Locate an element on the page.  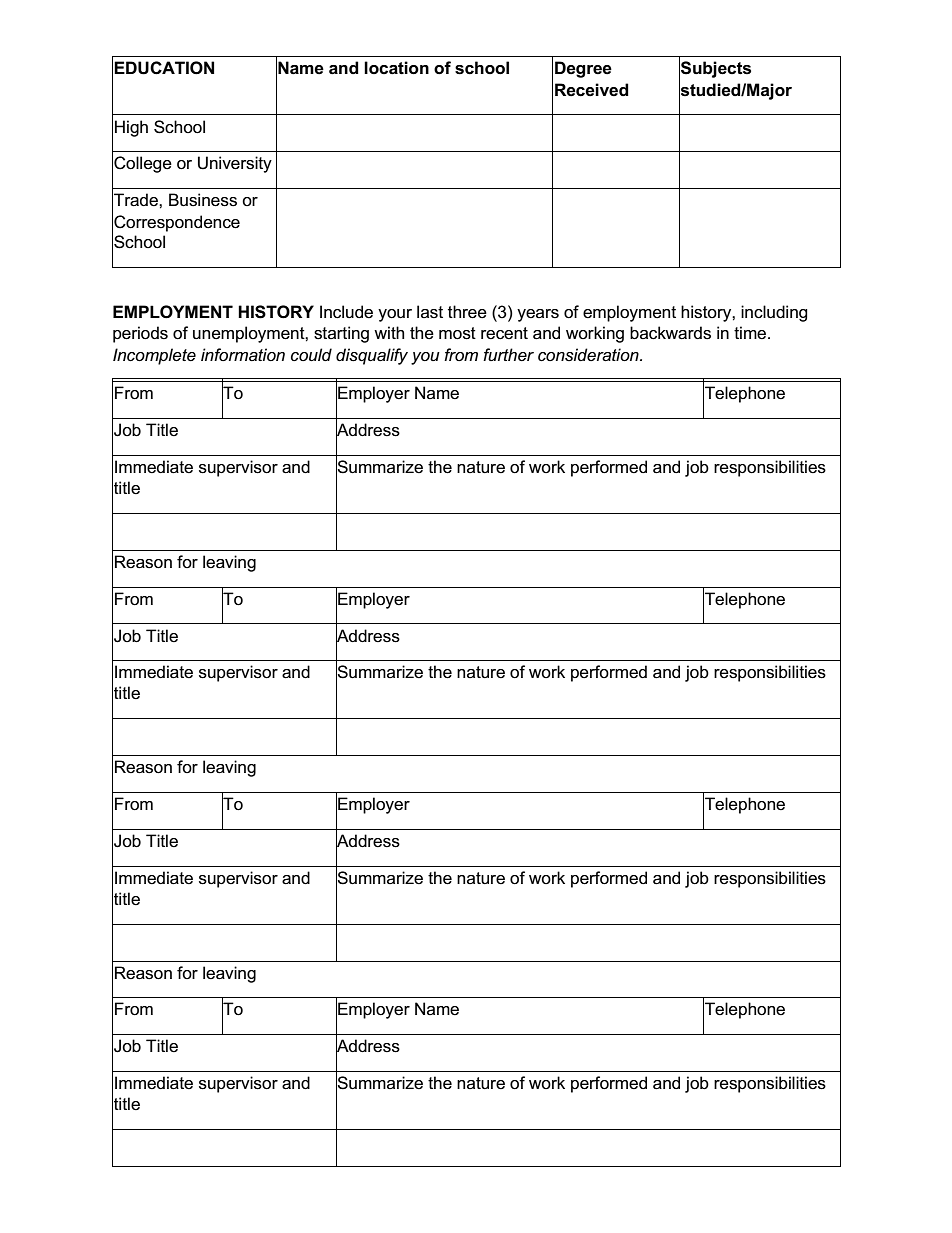
information is located at coordinates (243, 354).
